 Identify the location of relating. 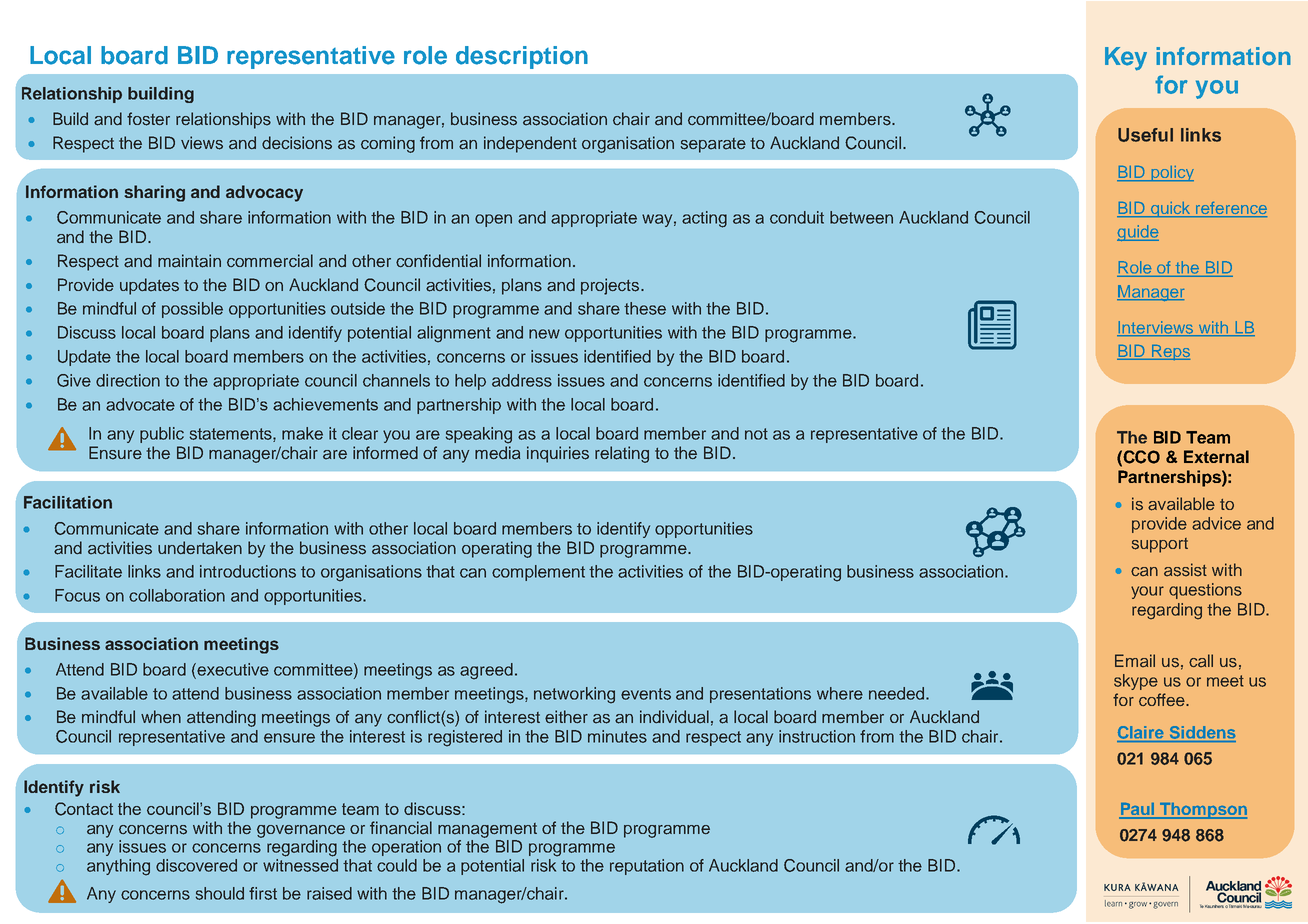
(622, 454).
